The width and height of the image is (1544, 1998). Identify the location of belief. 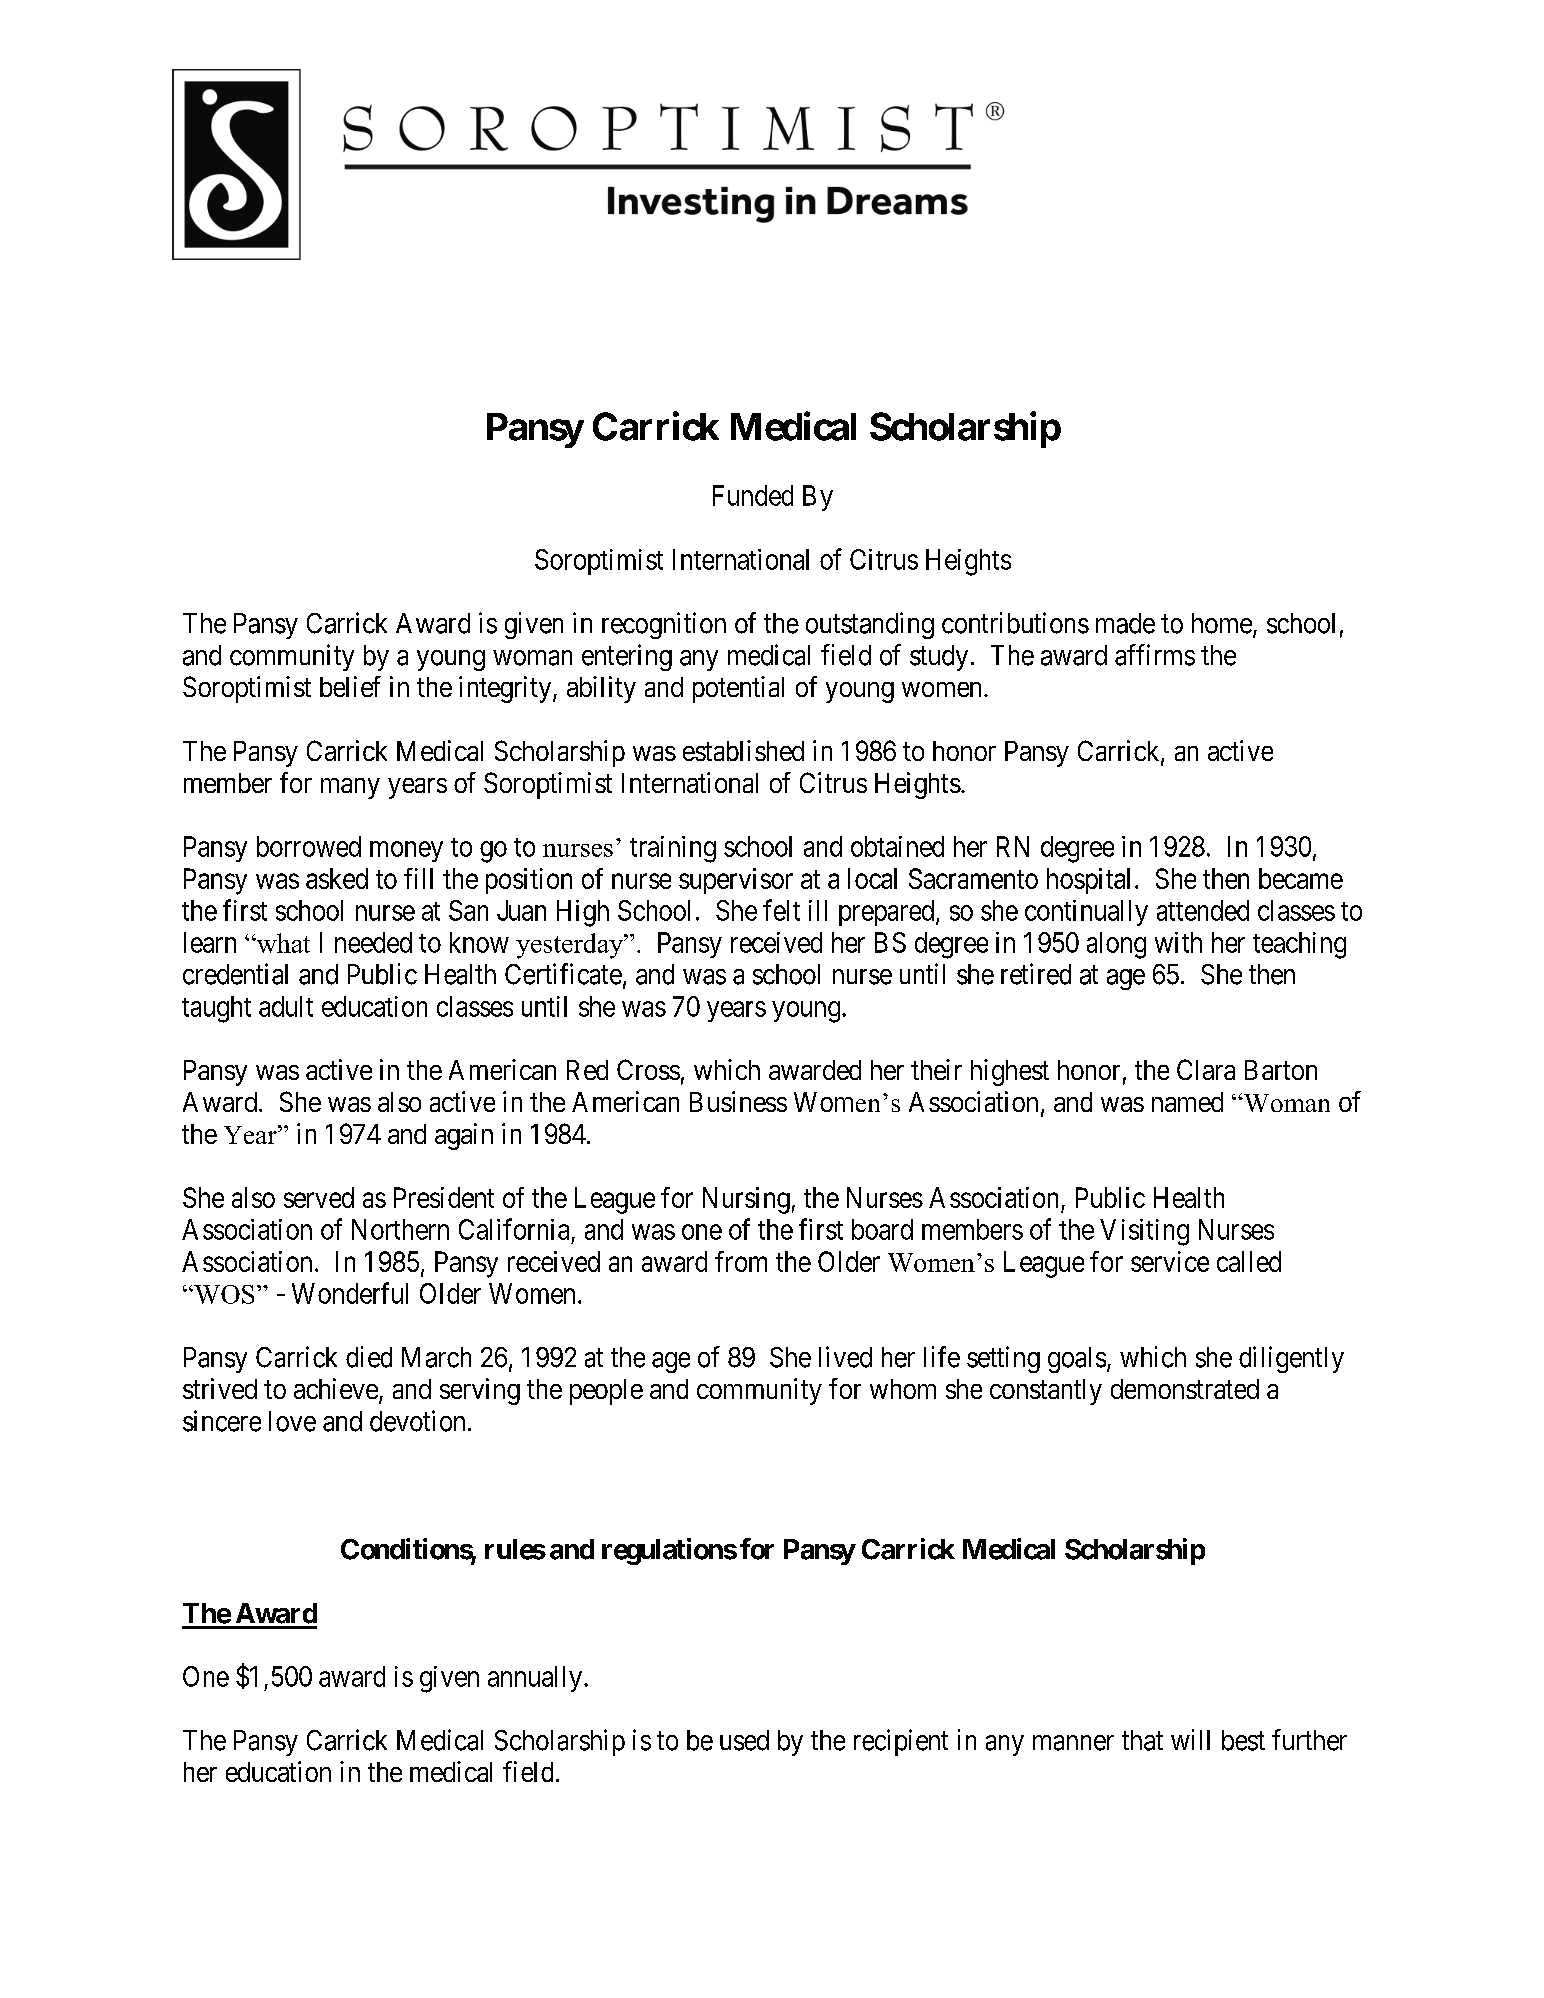
(350, 686).
